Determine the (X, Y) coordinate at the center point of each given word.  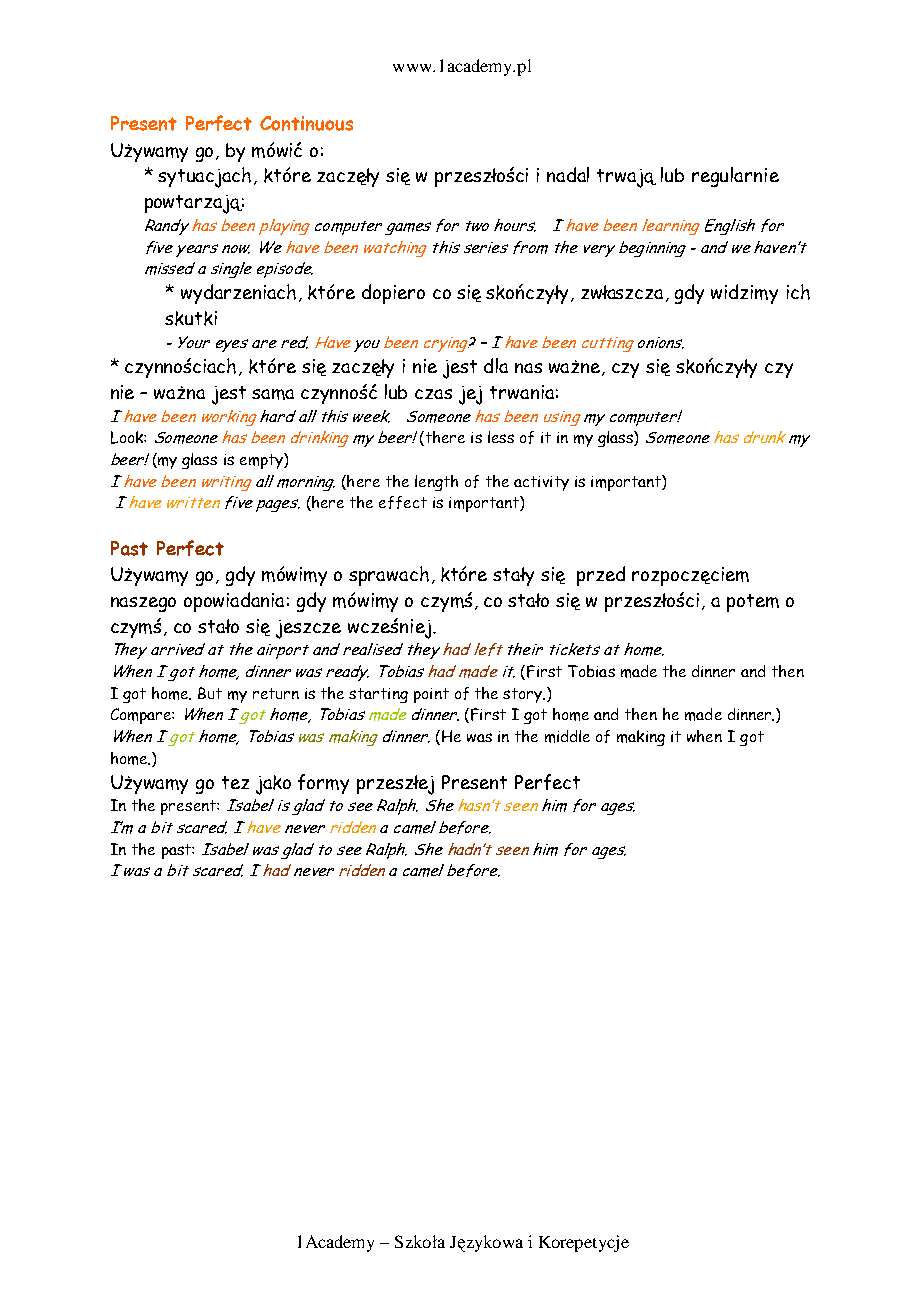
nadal (568, 174)
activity (541, 483)
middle (567, 736)
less (501, 437)
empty (262, 461)
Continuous (306, 123)
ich (798, 292)
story (524, 695)
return (276, 693)
